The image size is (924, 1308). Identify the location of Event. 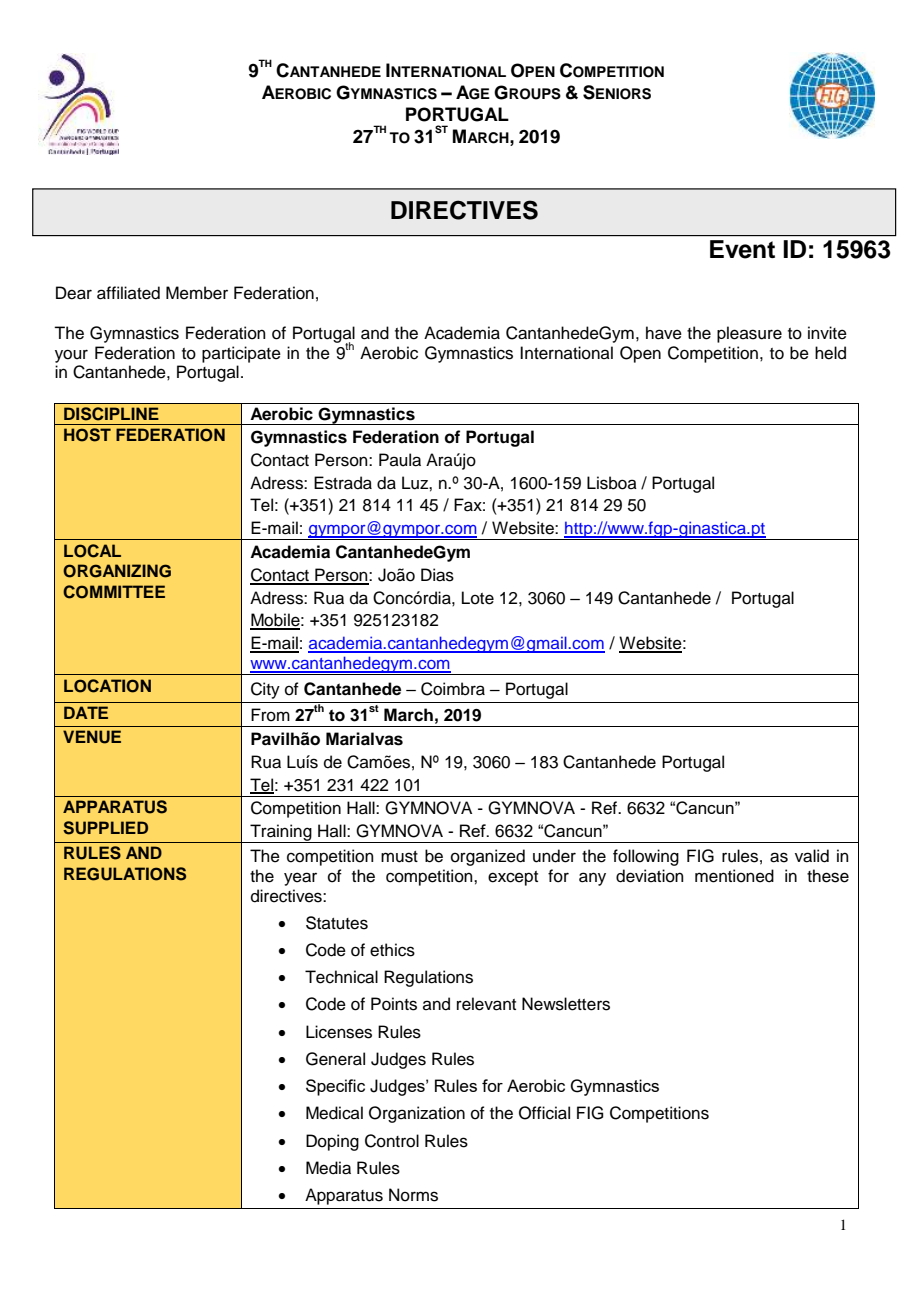
(742, 249).
